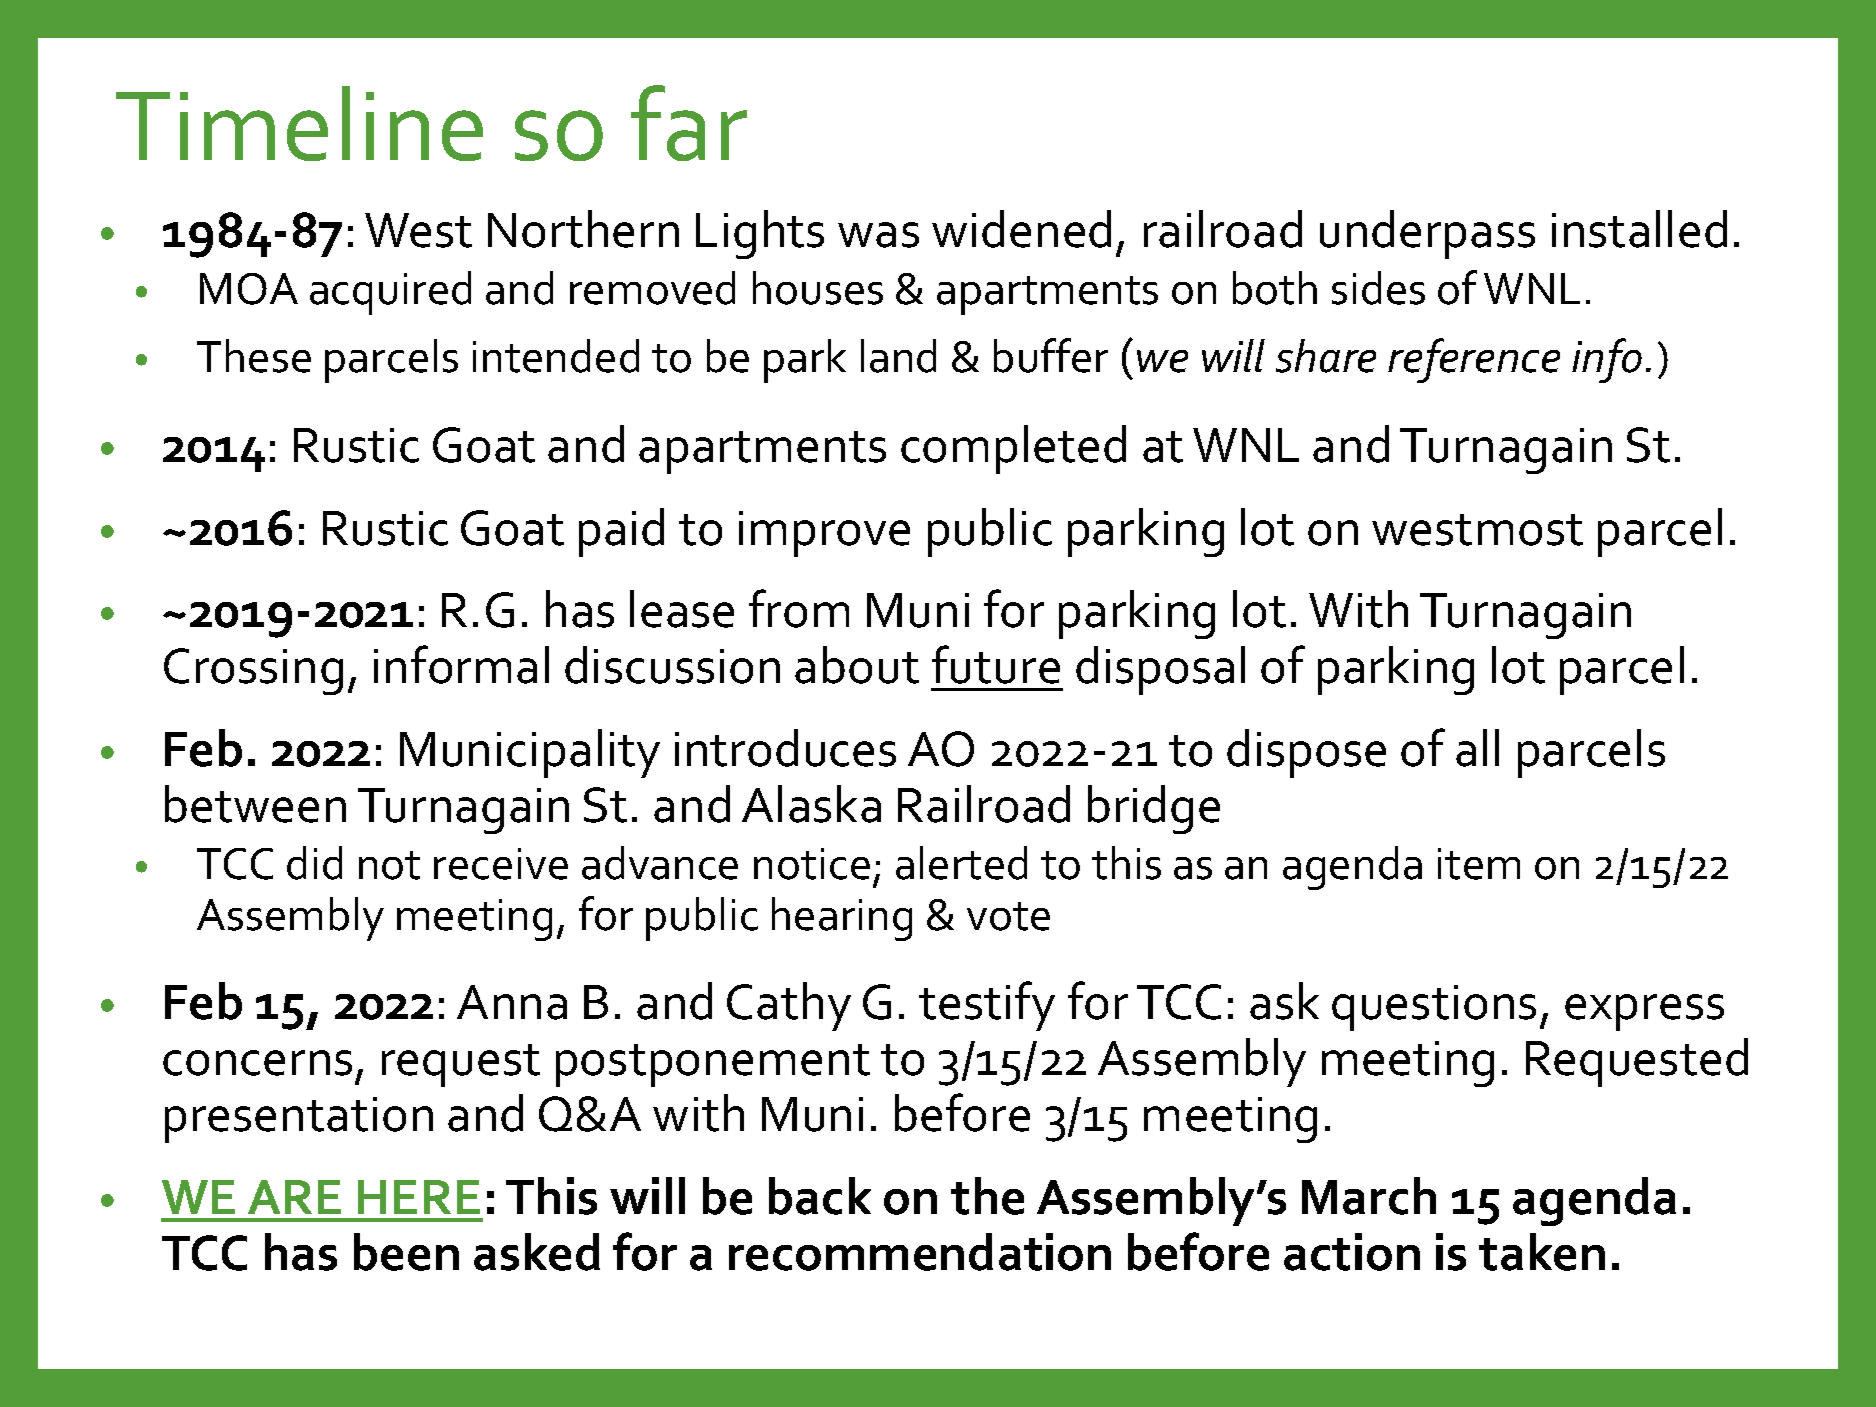 The image size is (1876, 1407). What do you see at coordinates (556, 356) in the screenshot?
I see `intended` at bounding box center [556, 356].
